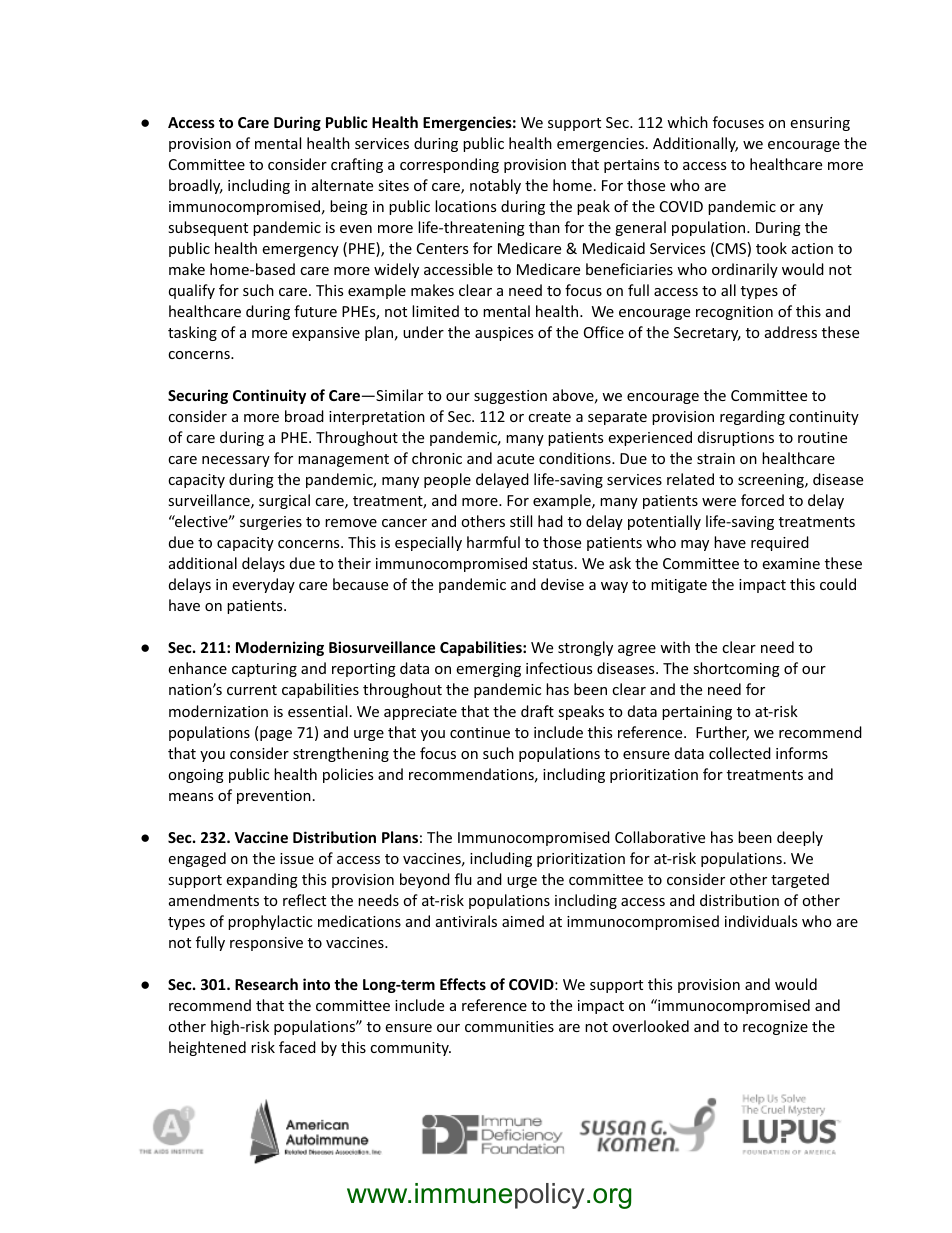 This screenshot has width=952, height=1233. What do you see at coordinates (775, 1028) in the screenshot?
I see `recognize` at bounding box center [775, 1028].
